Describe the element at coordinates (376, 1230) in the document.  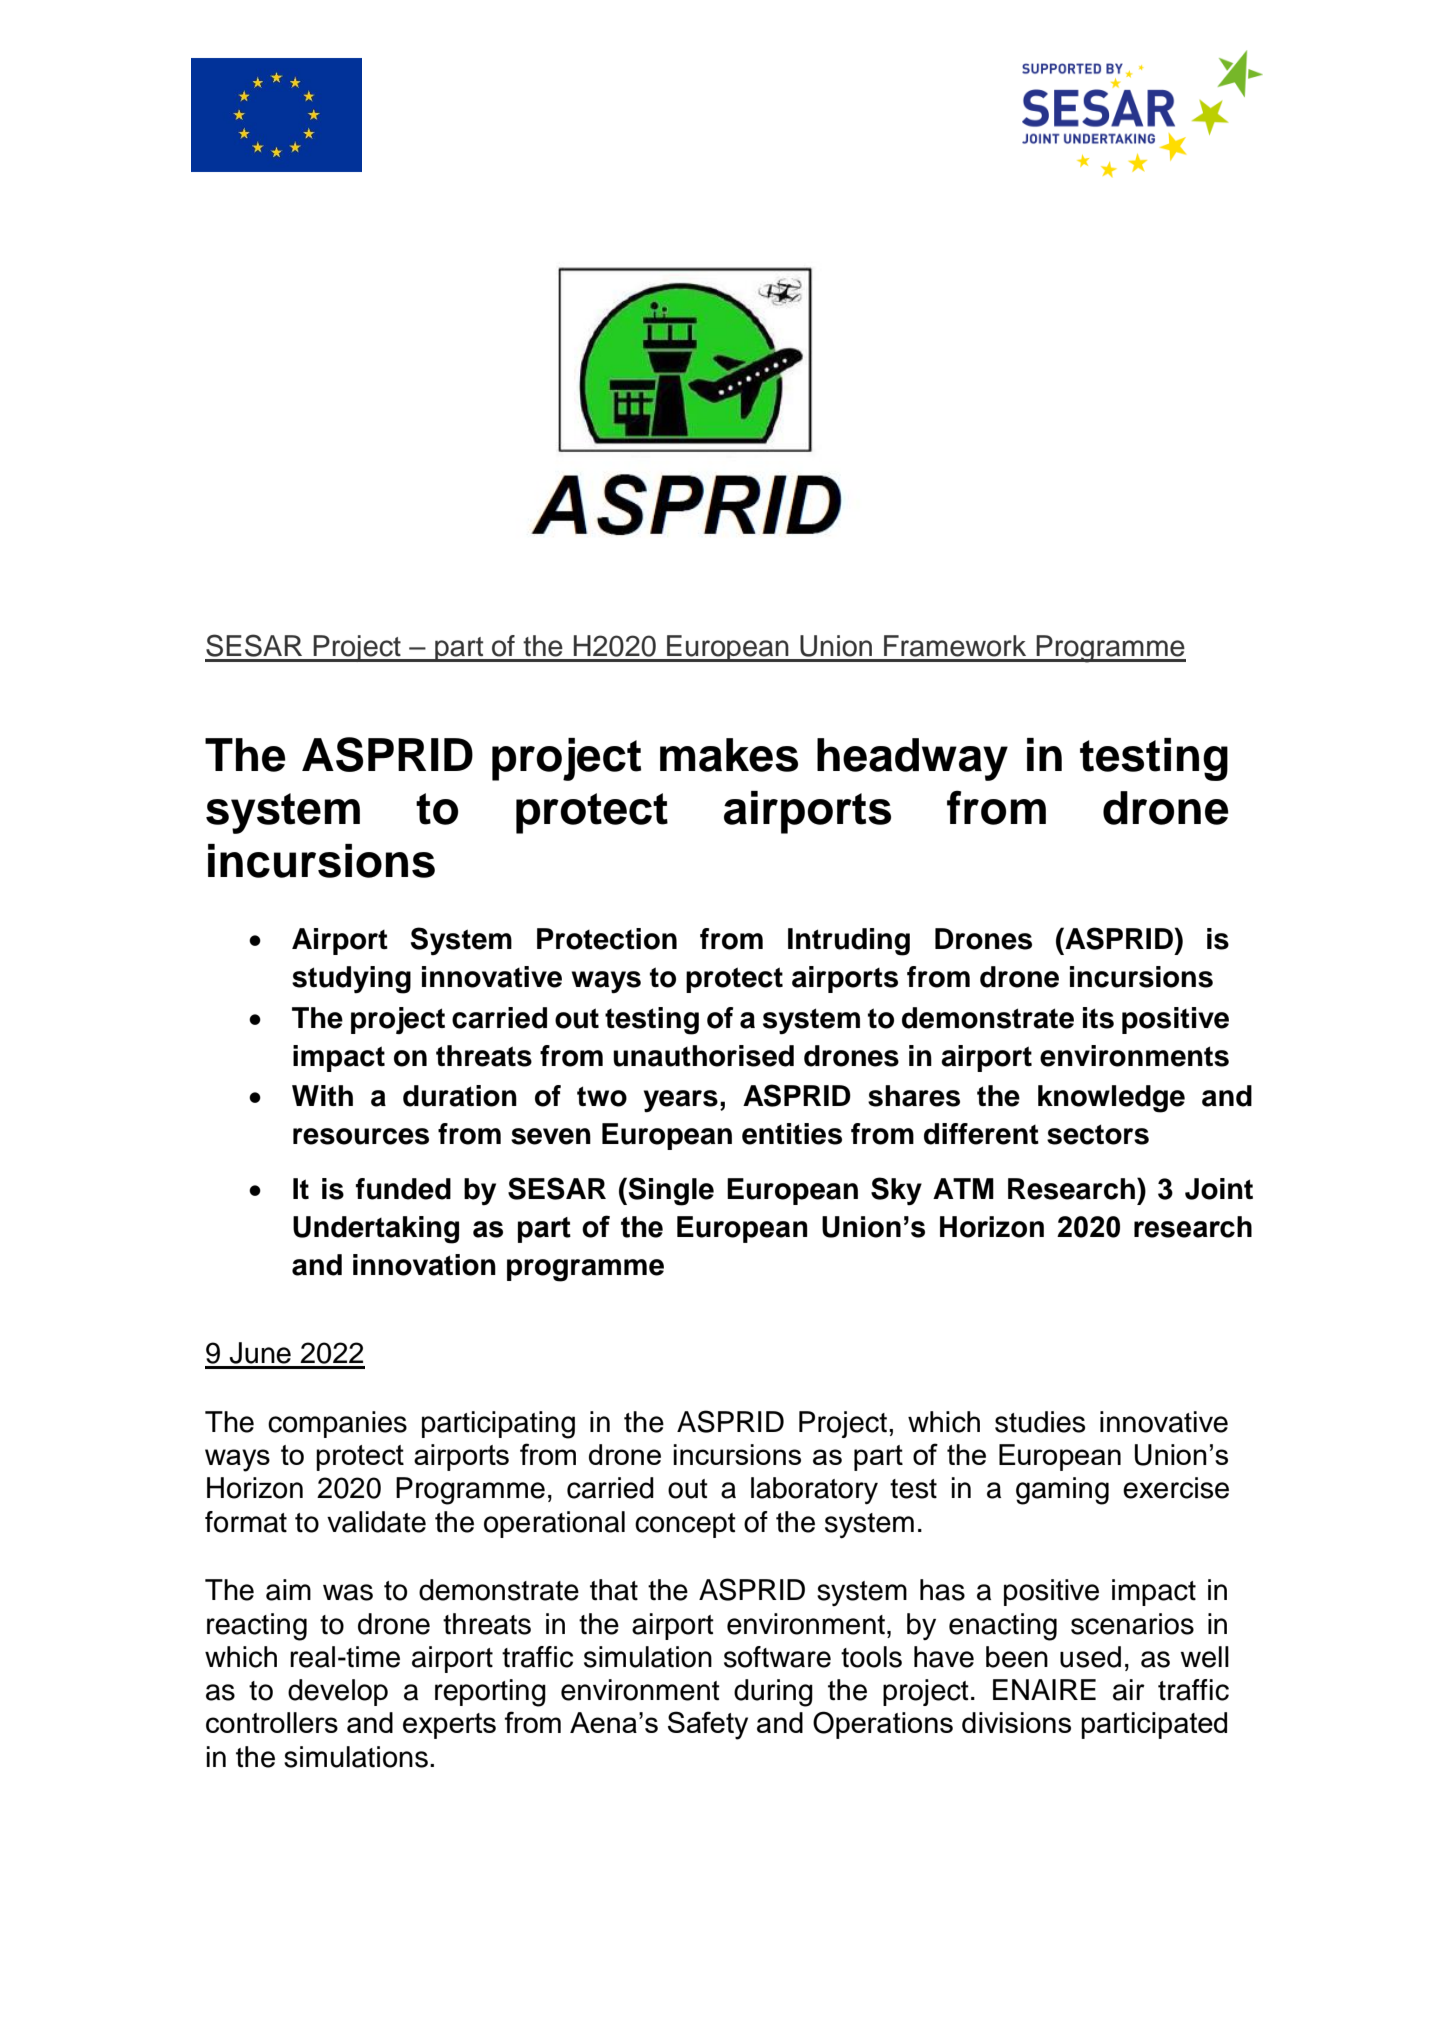
I see `Undertaking` at that location.
